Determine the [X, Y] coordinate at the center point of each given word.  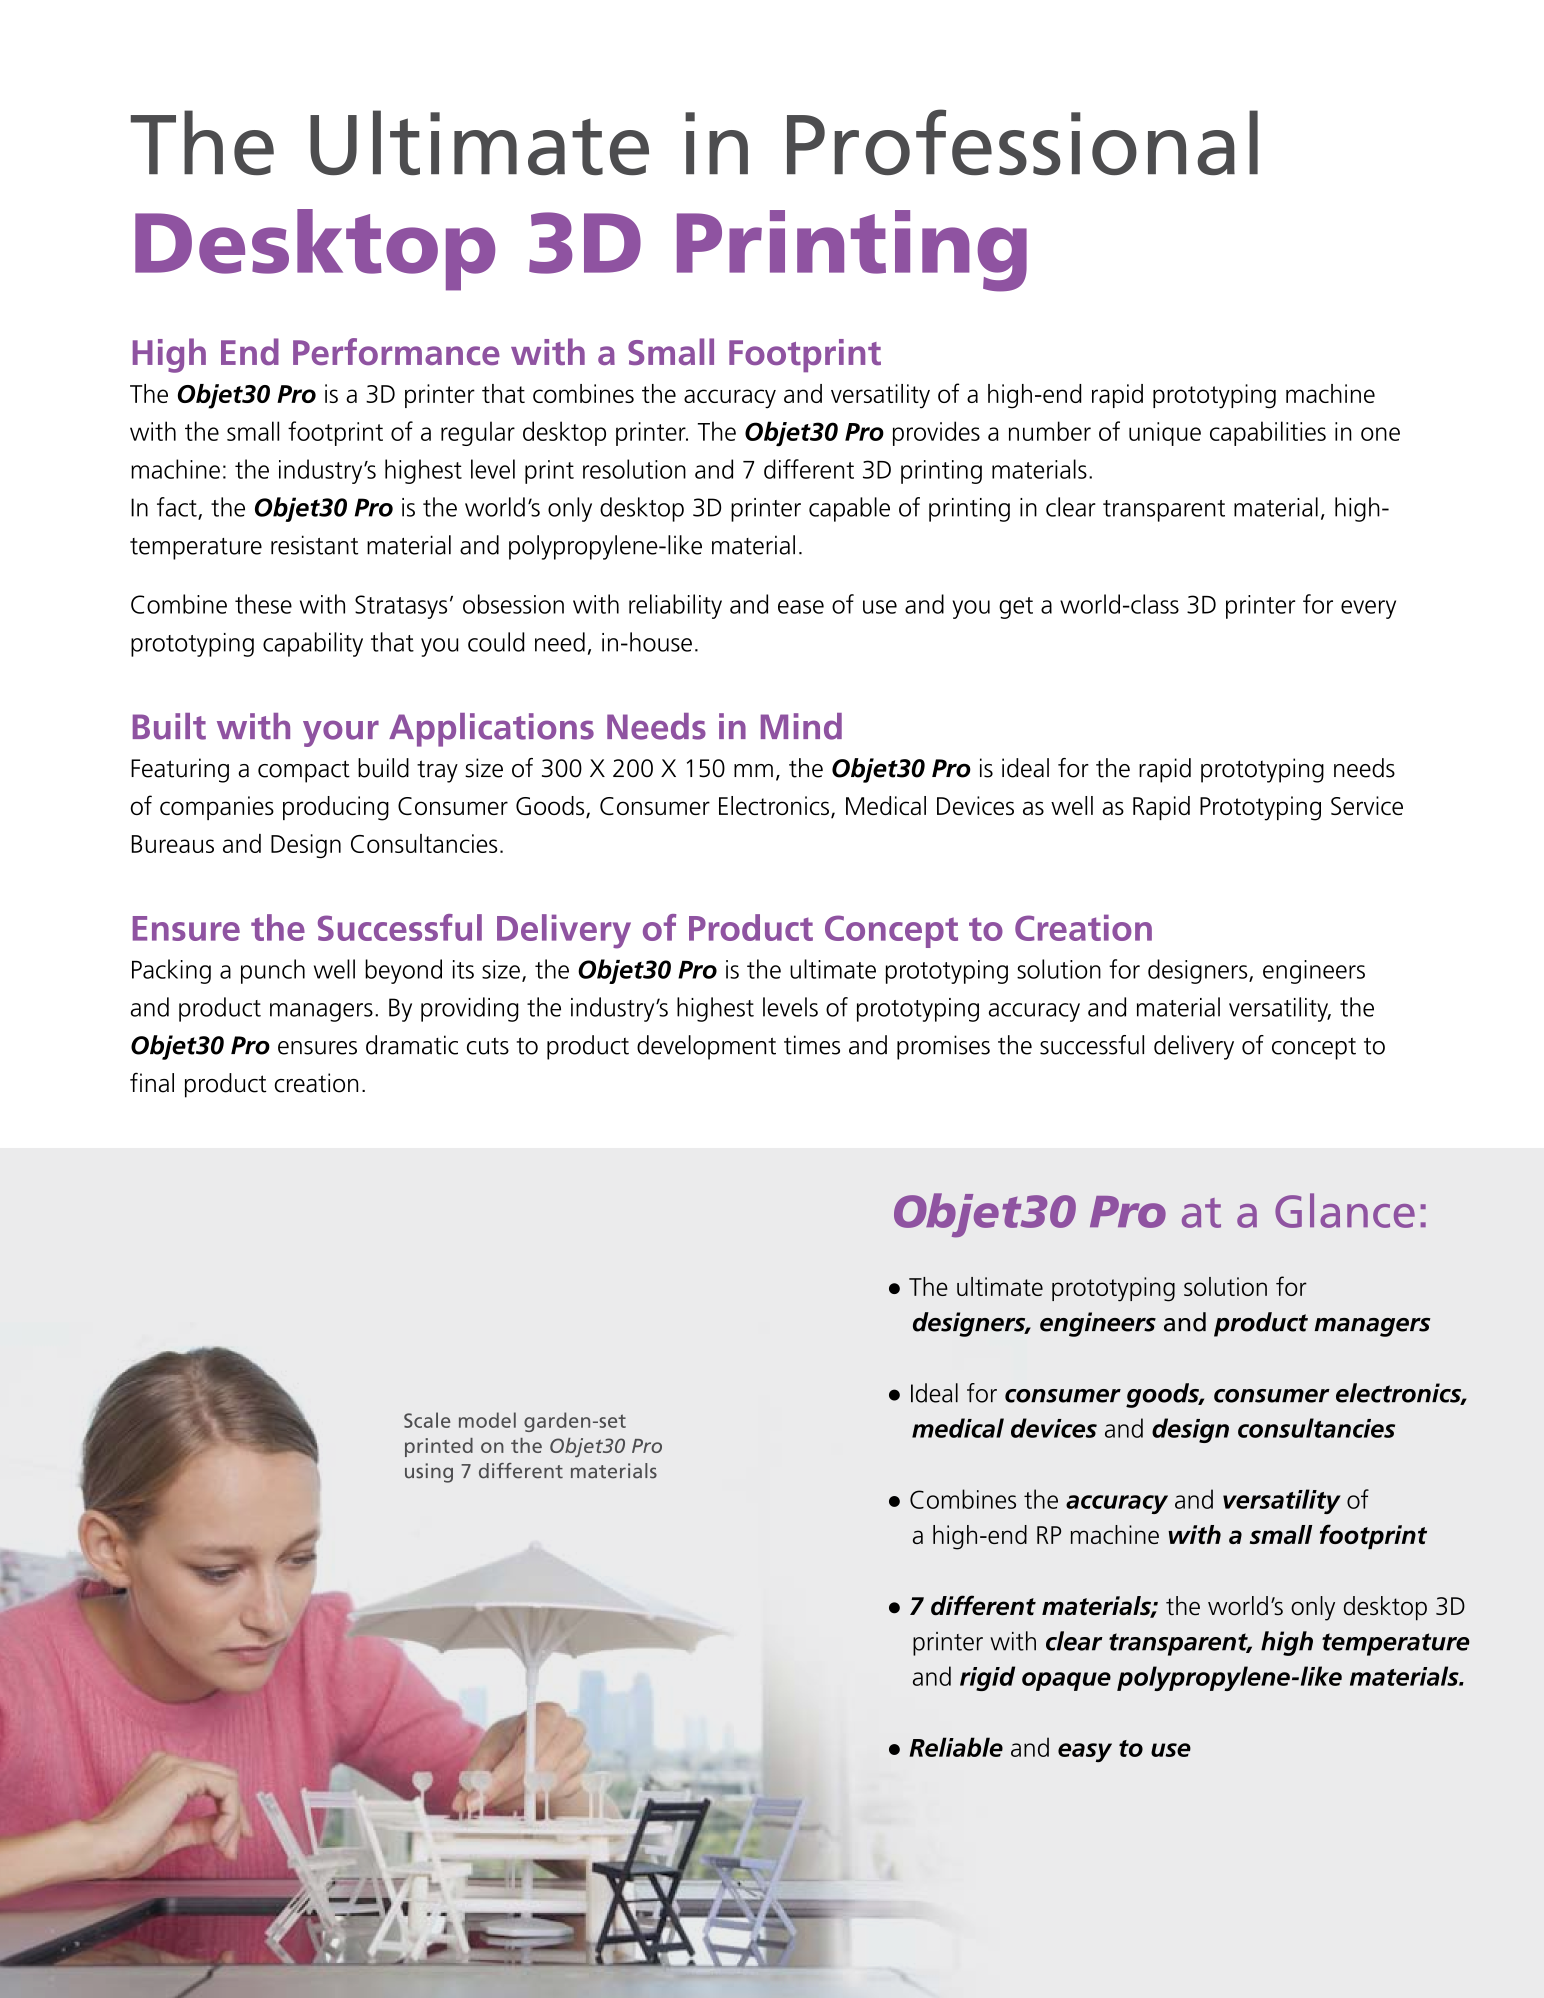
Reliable [956, 1747]
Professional [1022, 142]
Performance [396, 351]
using [429, 1473]
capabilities [1268, 433]
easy [1085, 1752]
